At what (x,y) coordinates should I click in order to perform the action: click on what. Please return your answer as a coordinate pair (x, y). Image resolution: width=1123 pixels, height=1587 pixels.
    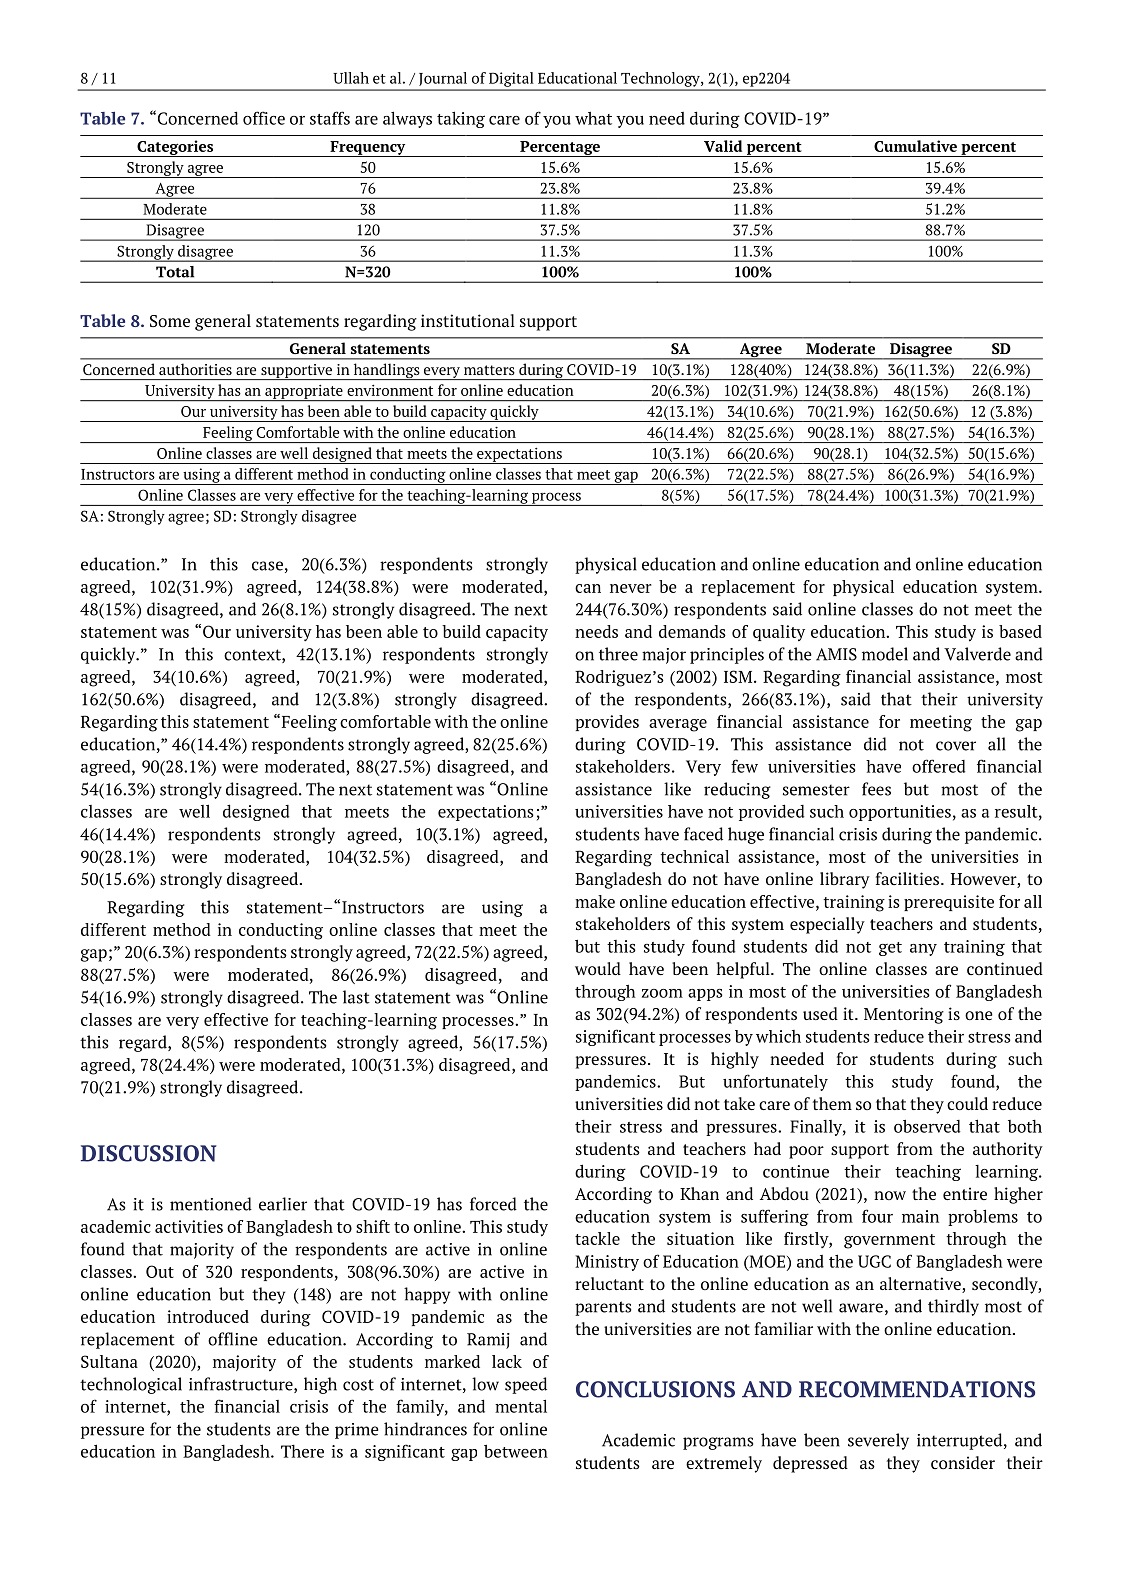
    Looking at the image, I should click on (593, 118).
